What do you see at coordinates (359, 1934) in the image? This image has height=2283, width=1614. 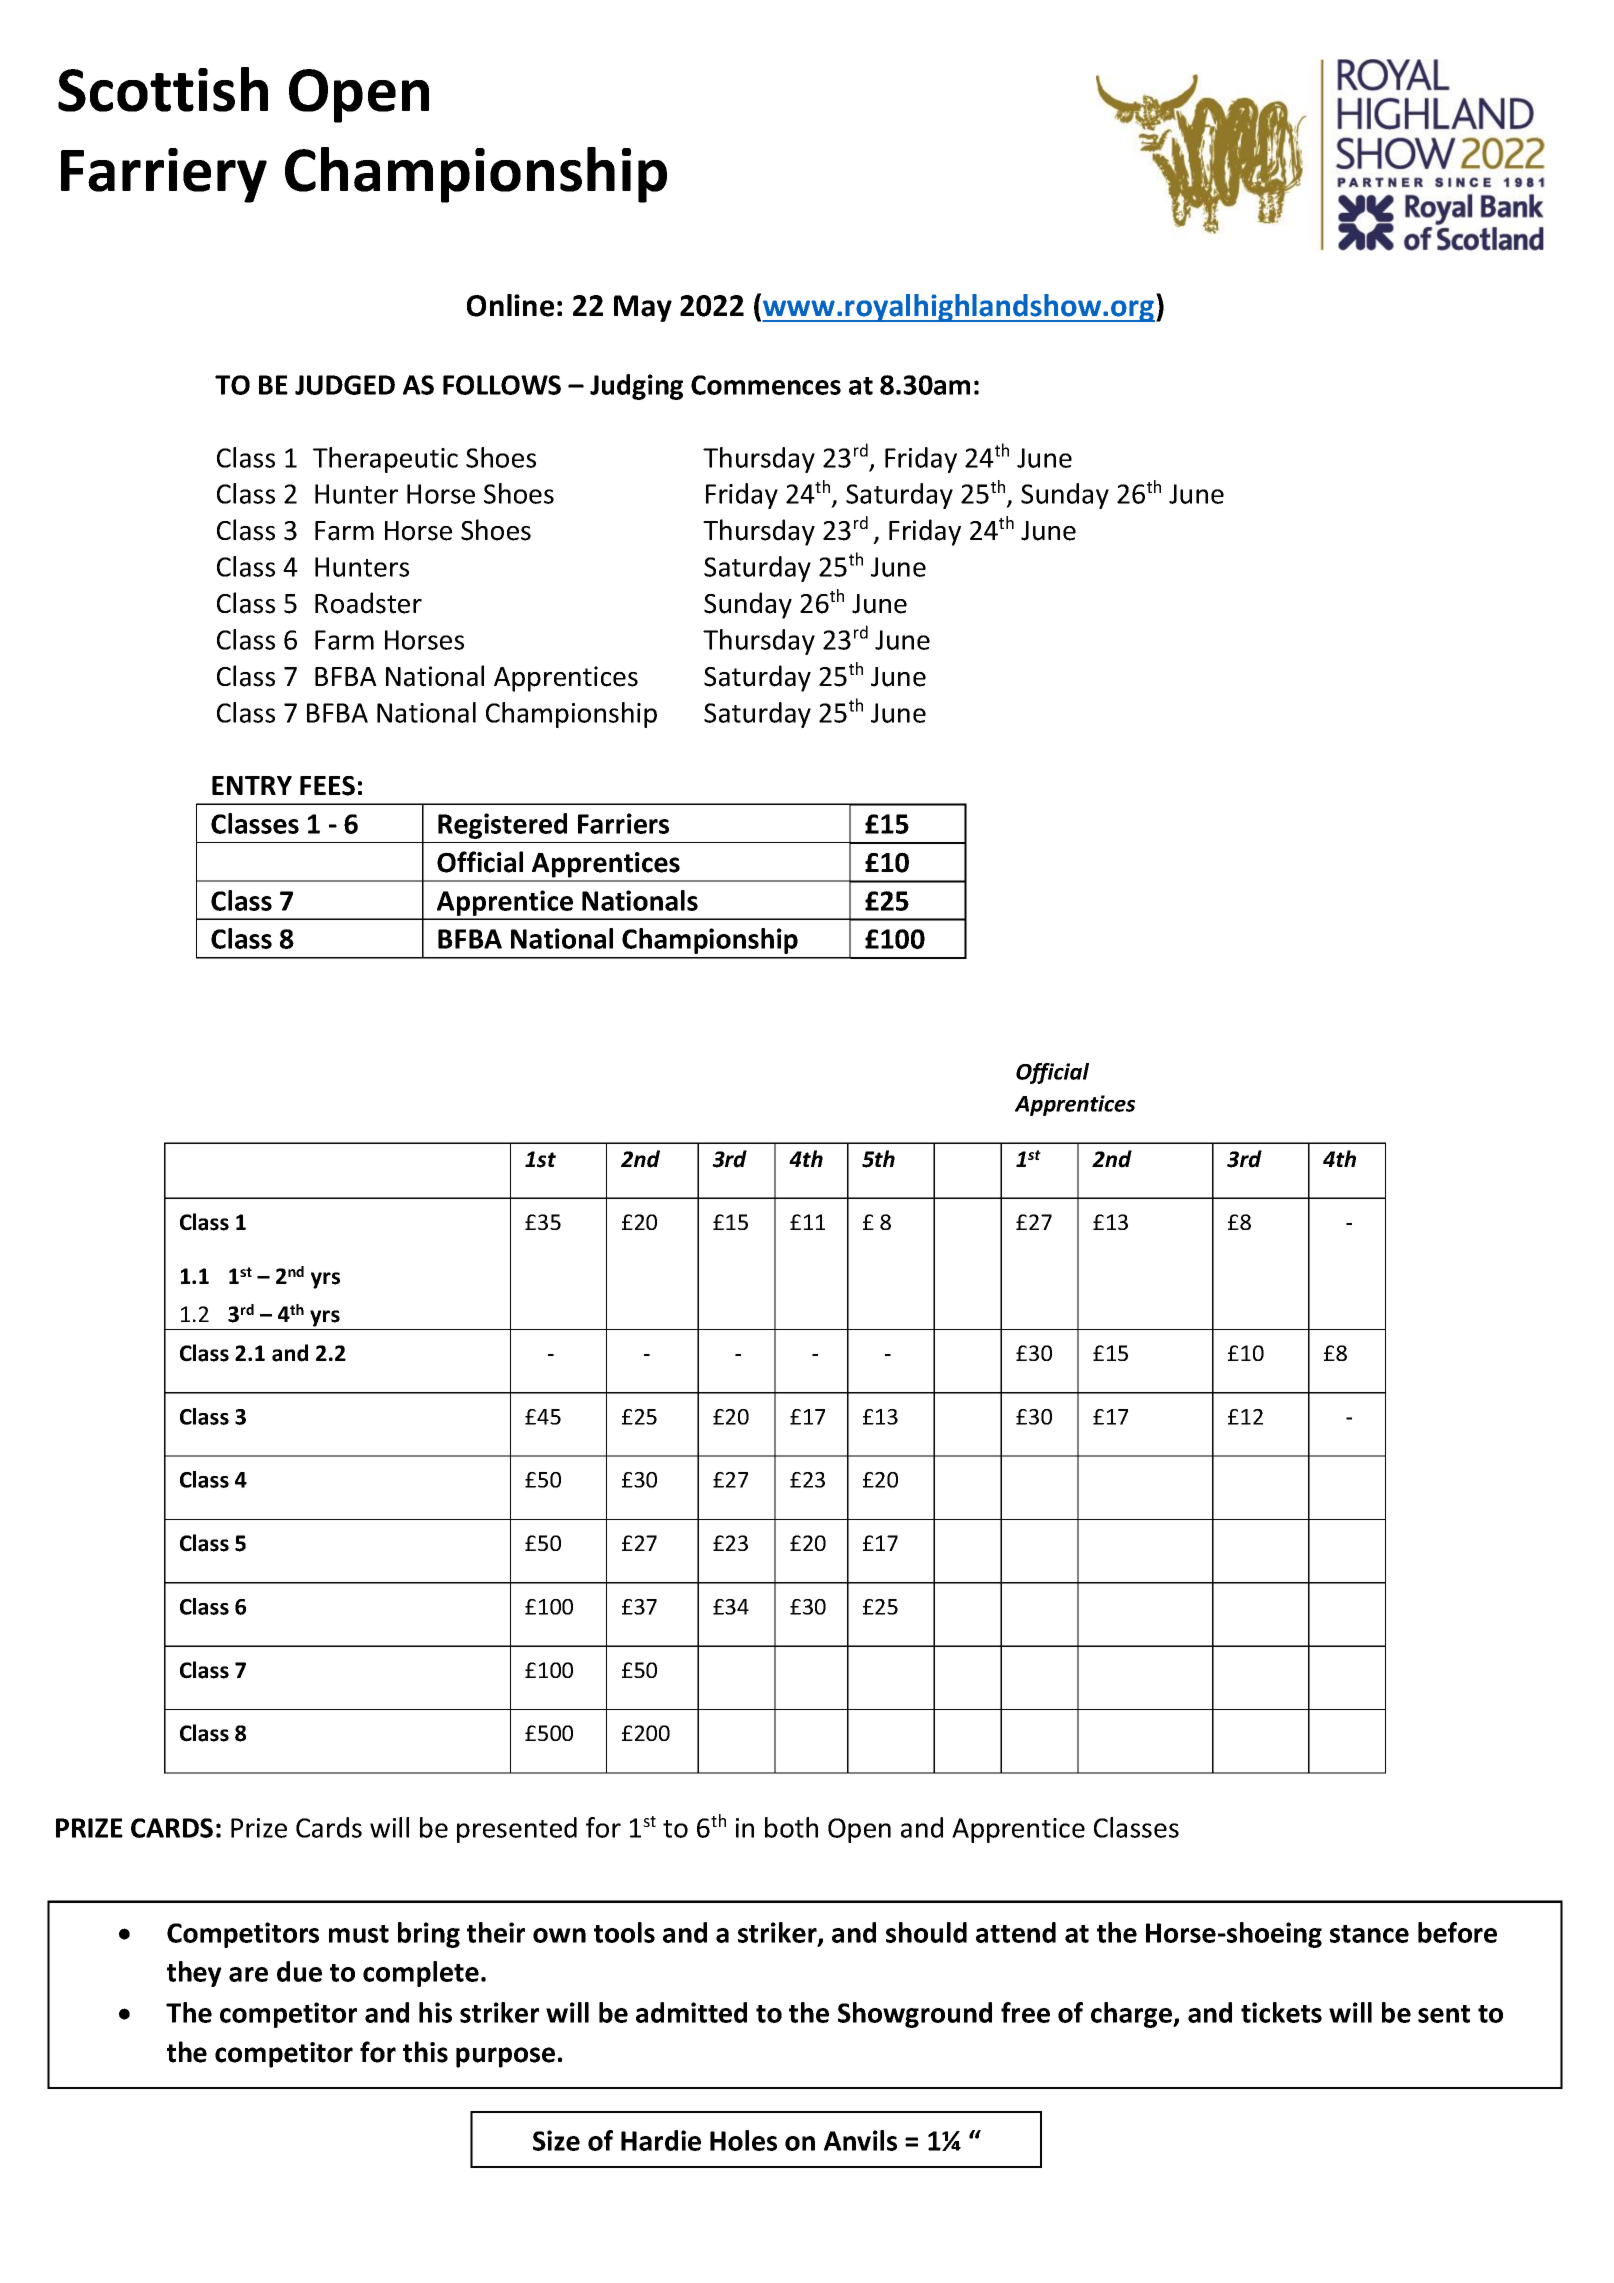 I see `must` at bounding box center [359, 1934].
